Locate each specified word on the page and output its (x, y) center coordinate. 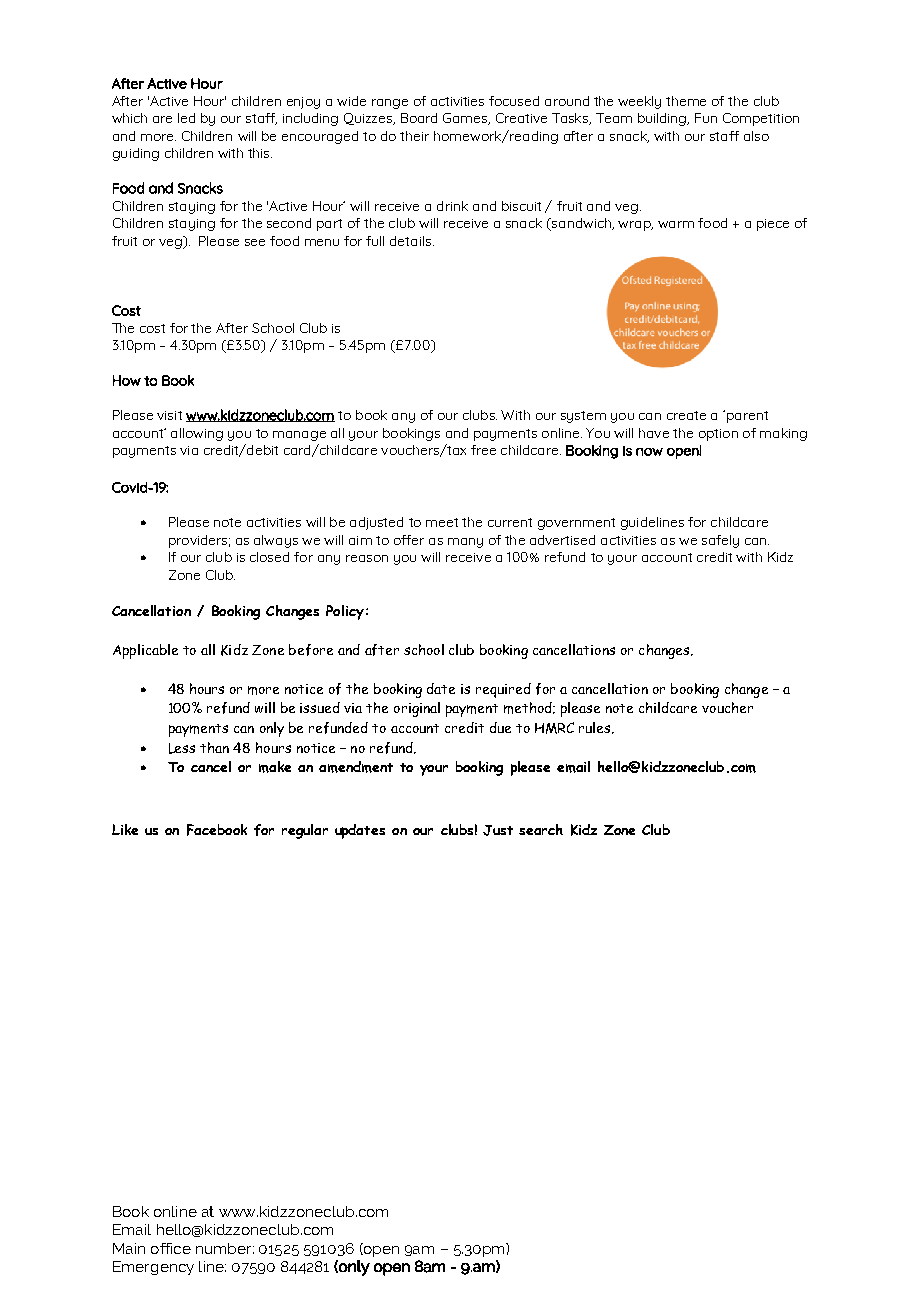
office (171, 1248)
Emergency (153, 1268)
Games (466, 119)
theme (686, 101)
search (541, 829)
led (186, 118)
